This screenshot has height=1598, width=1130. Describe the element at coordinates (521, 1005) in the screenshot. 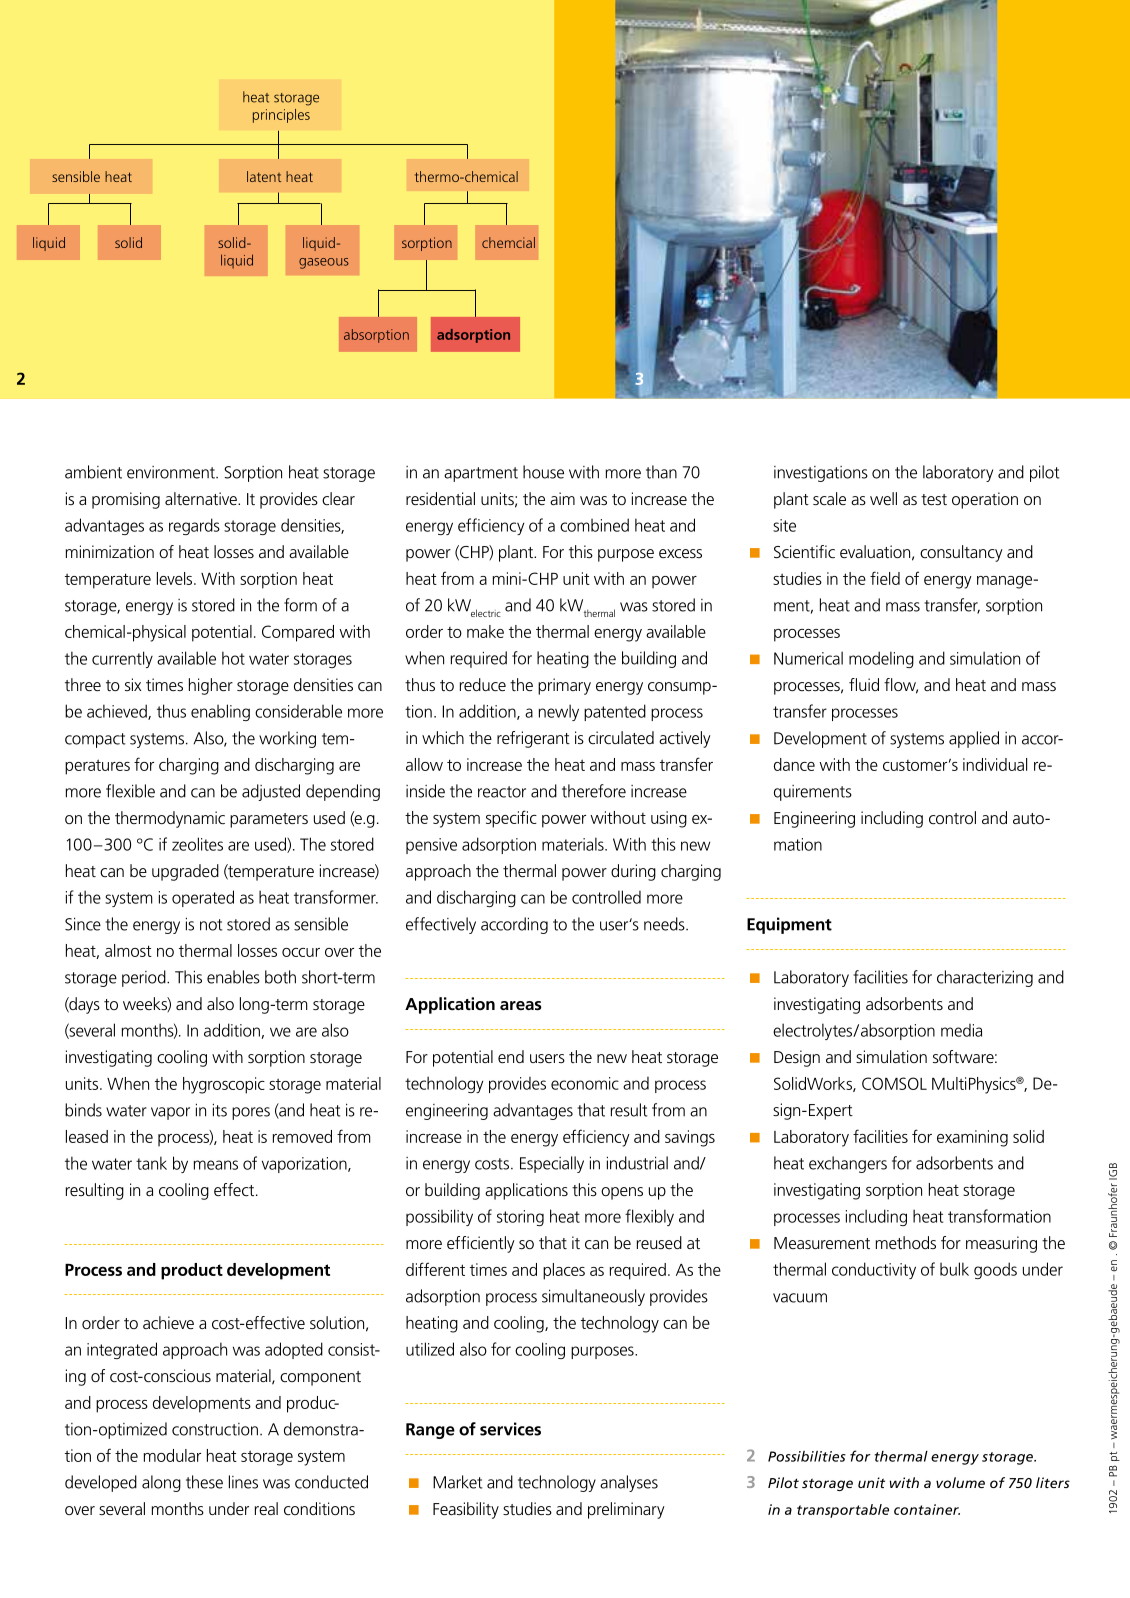

I see `areas` at that location.
